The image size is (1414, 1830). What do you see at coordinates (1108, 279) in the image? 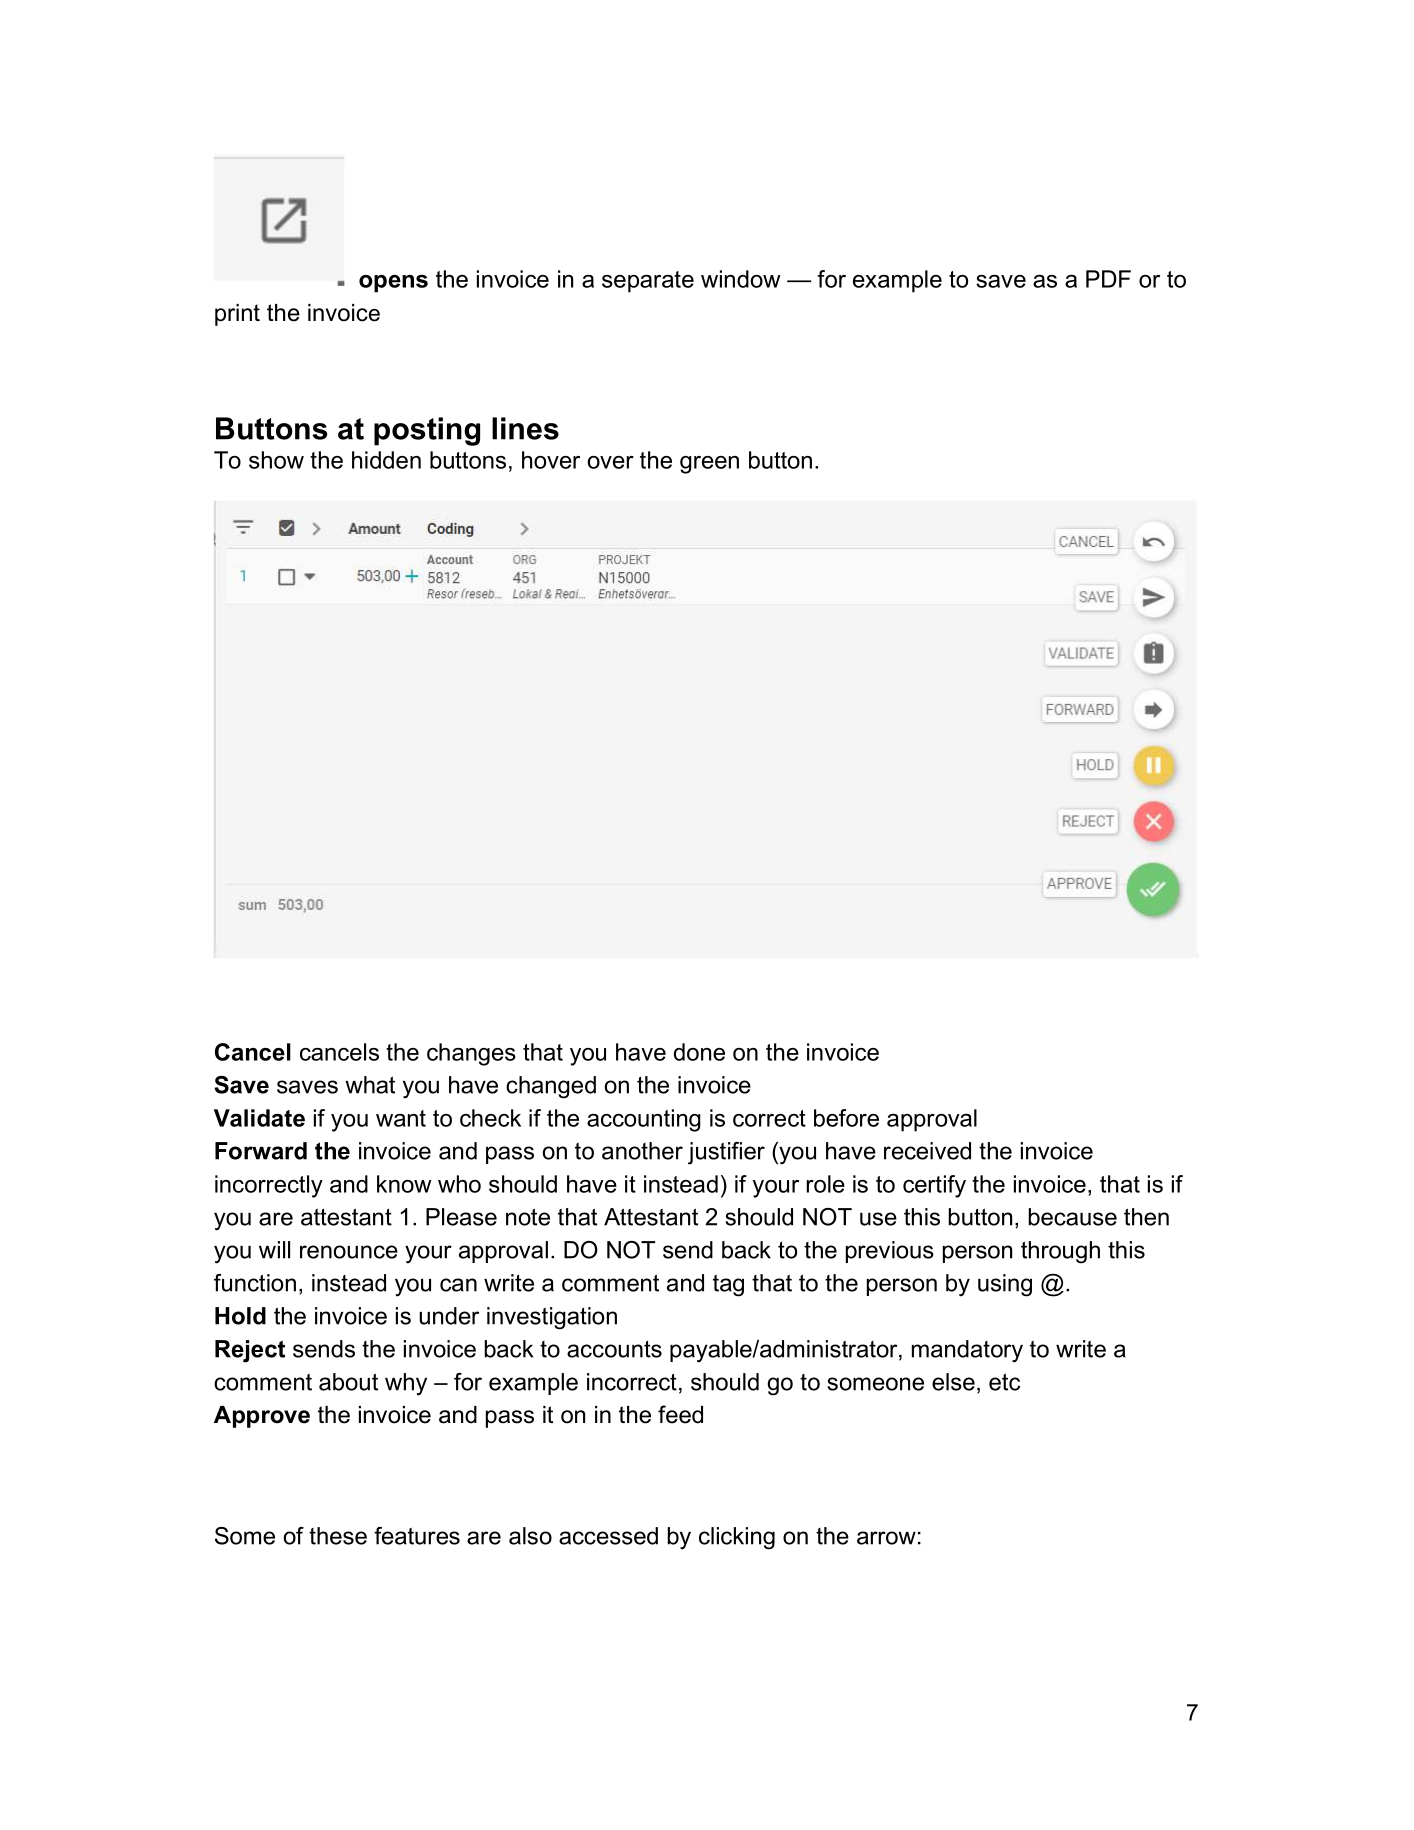
I see `PDF` at bounding box center [1108, 279].
